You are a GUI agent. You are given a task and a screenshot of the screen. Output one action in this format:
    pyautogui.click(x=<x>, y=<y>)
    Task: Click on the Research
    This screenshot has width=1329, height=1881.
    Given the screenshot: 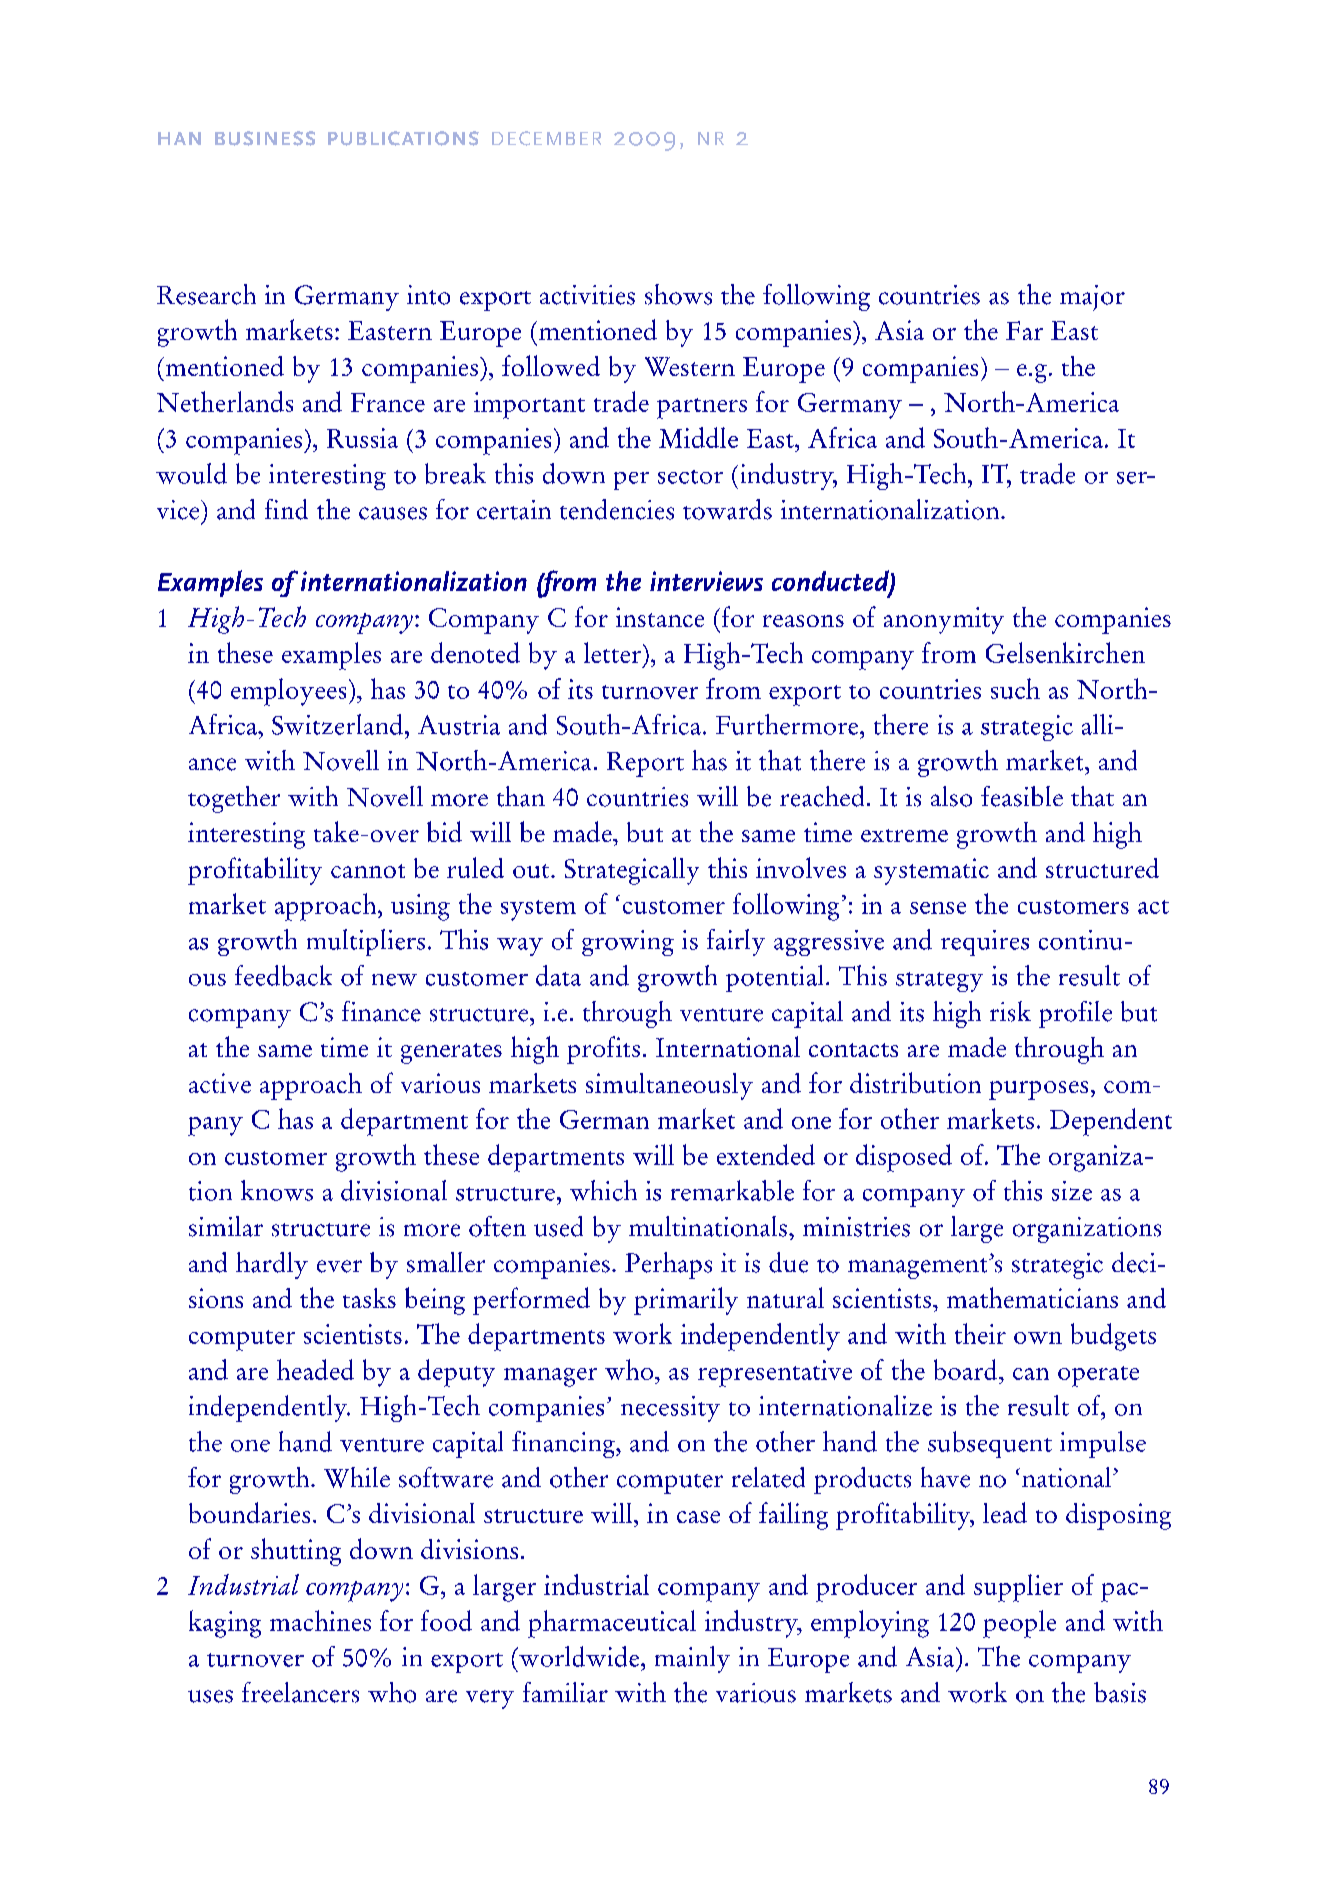 What is the action you would take?
    pyautogui.click(x=206, y=294)
